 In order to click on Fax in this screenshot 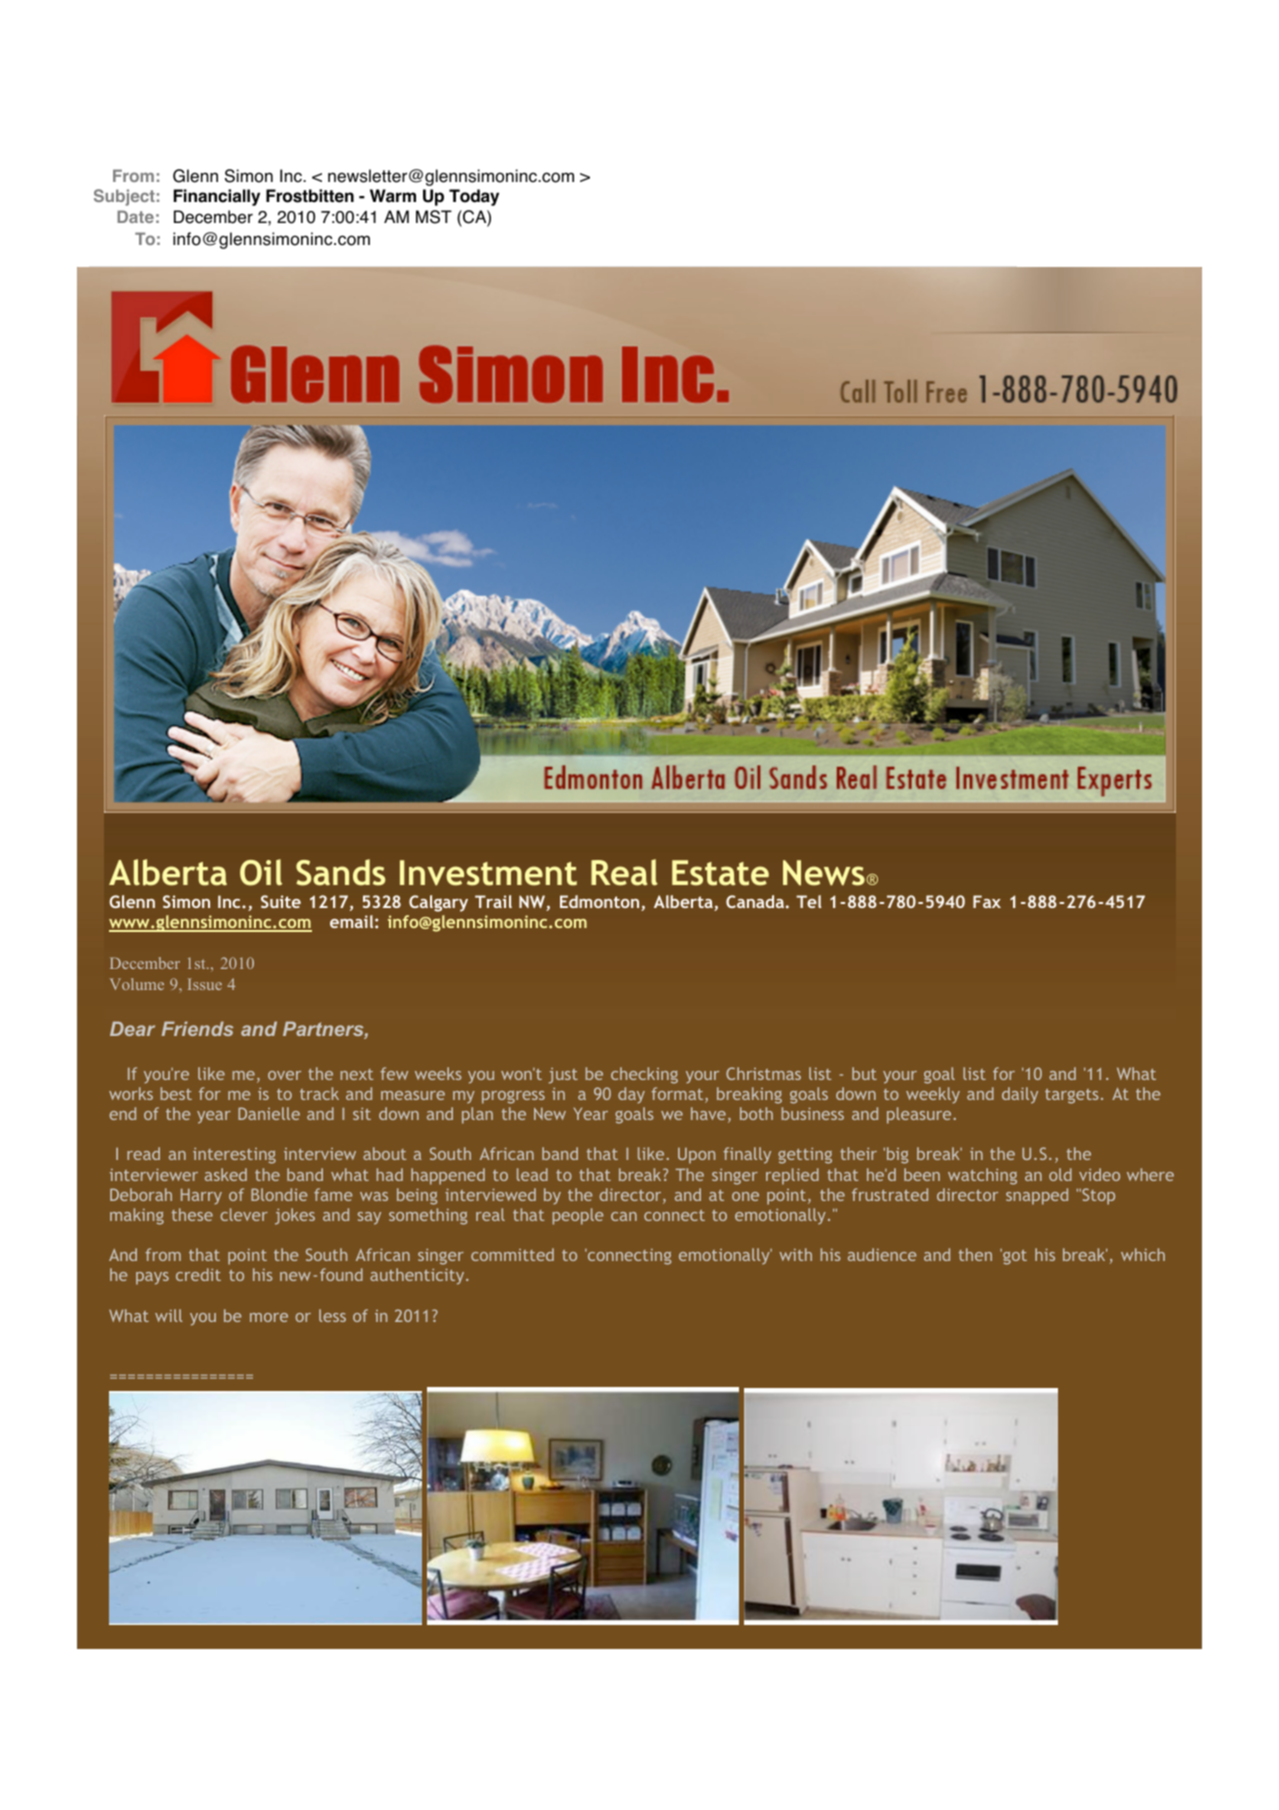, I will do `click(987, 901)`.
